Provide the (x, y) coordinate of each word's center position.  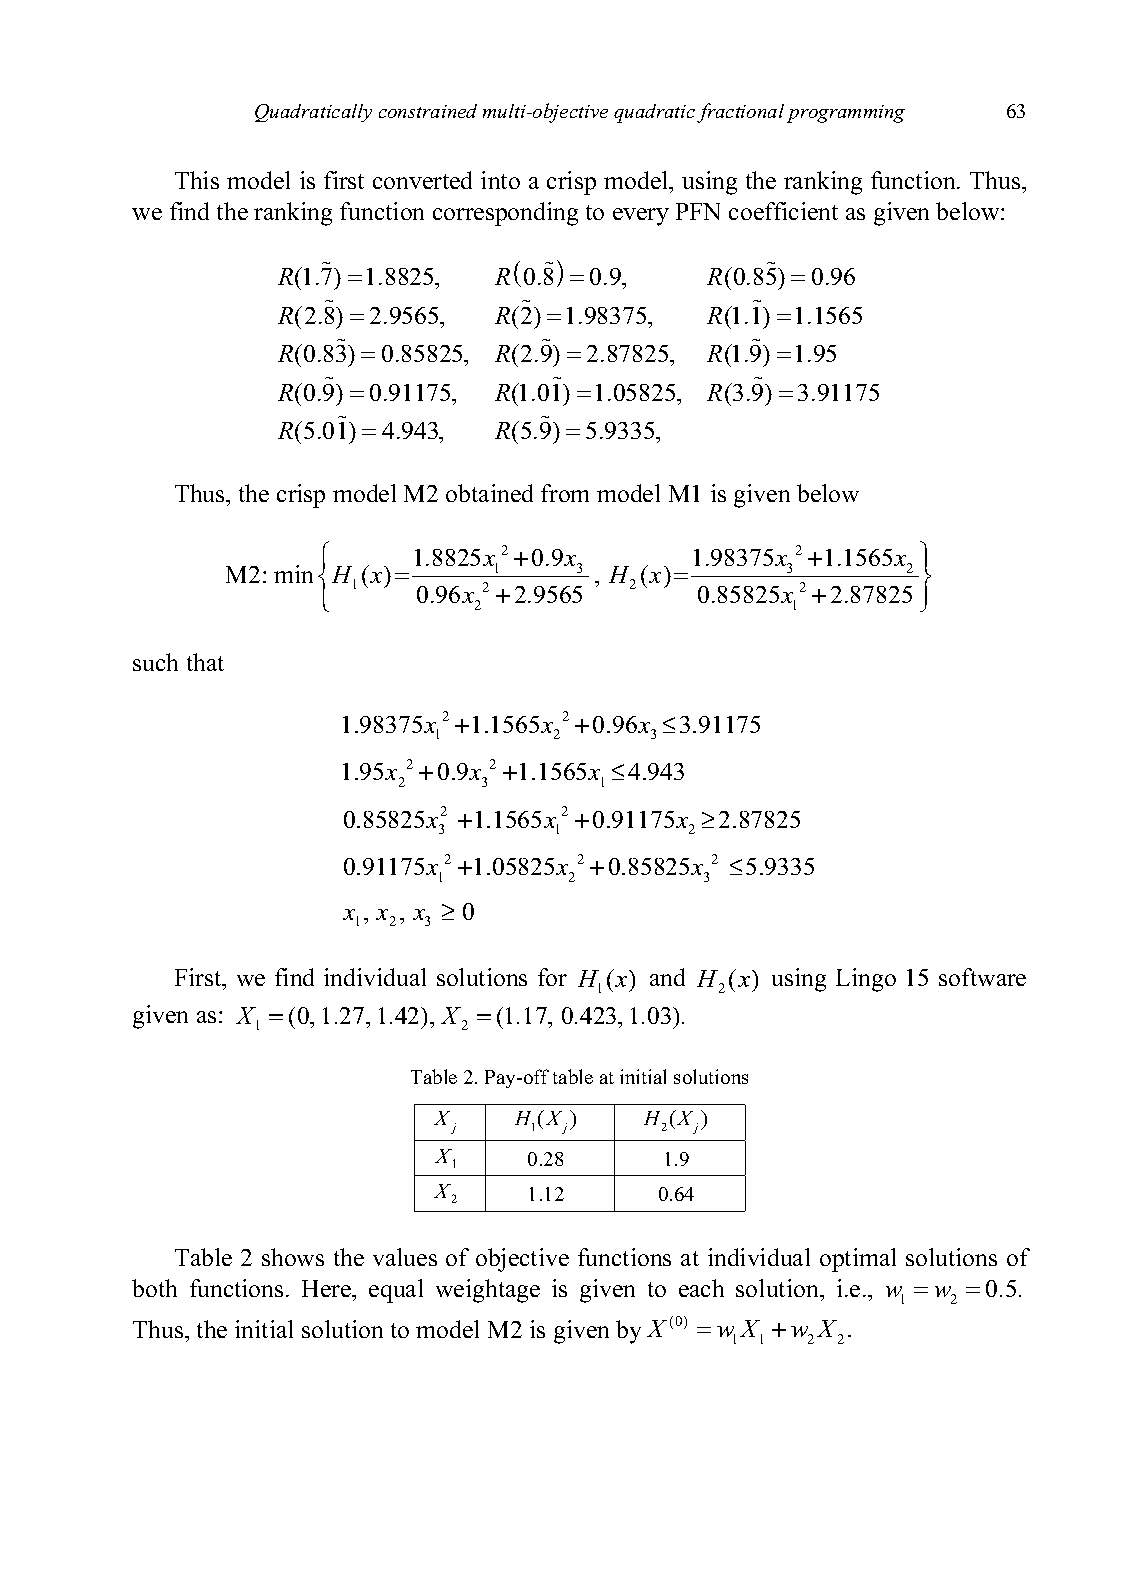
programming (846, 114)
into (500, 180)
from (565, 493)
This (197, 180)
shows (293, 1257)
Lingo (866, 980)
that (205, 662)
